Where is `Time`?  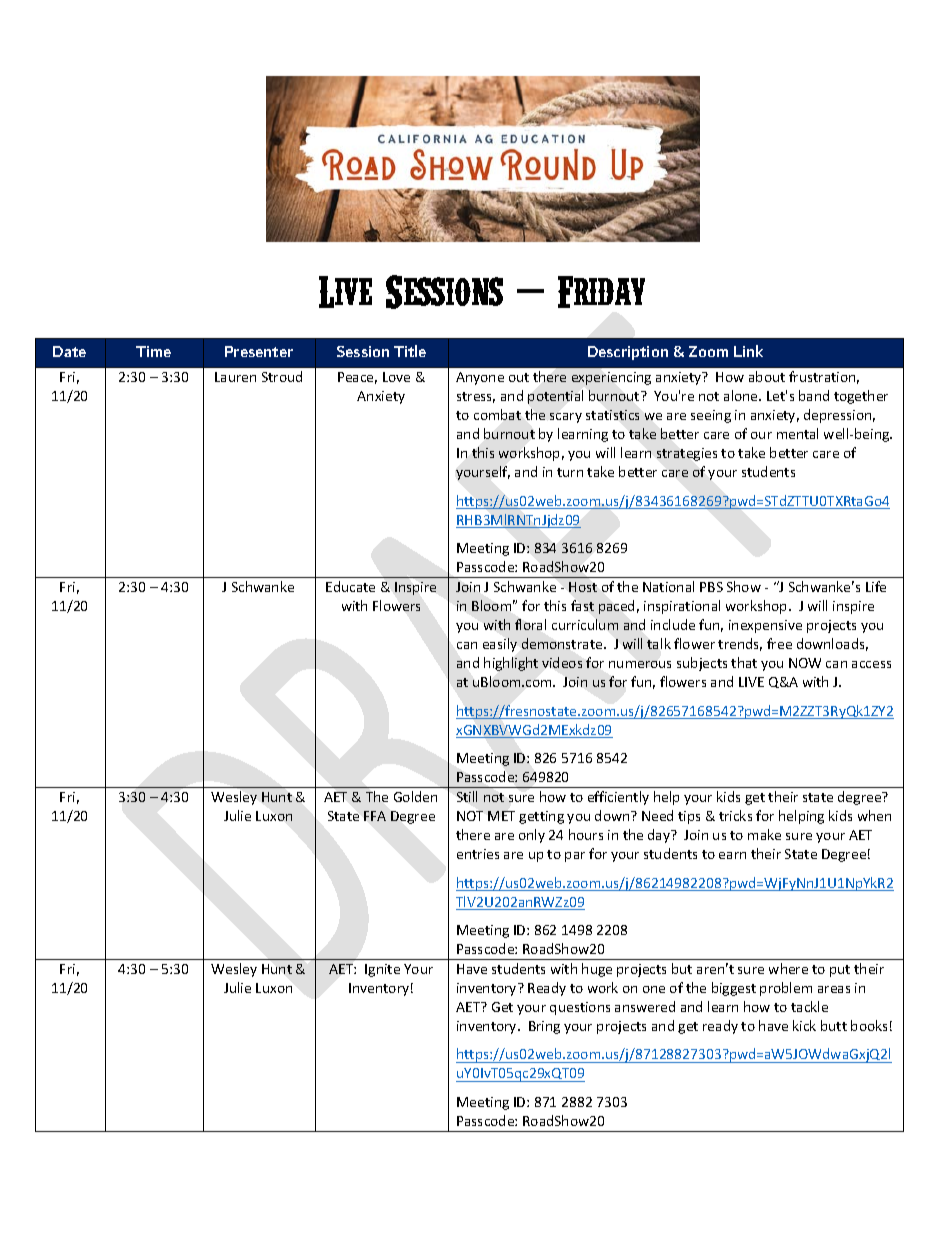
Time is located at coordinates (153, 351).
